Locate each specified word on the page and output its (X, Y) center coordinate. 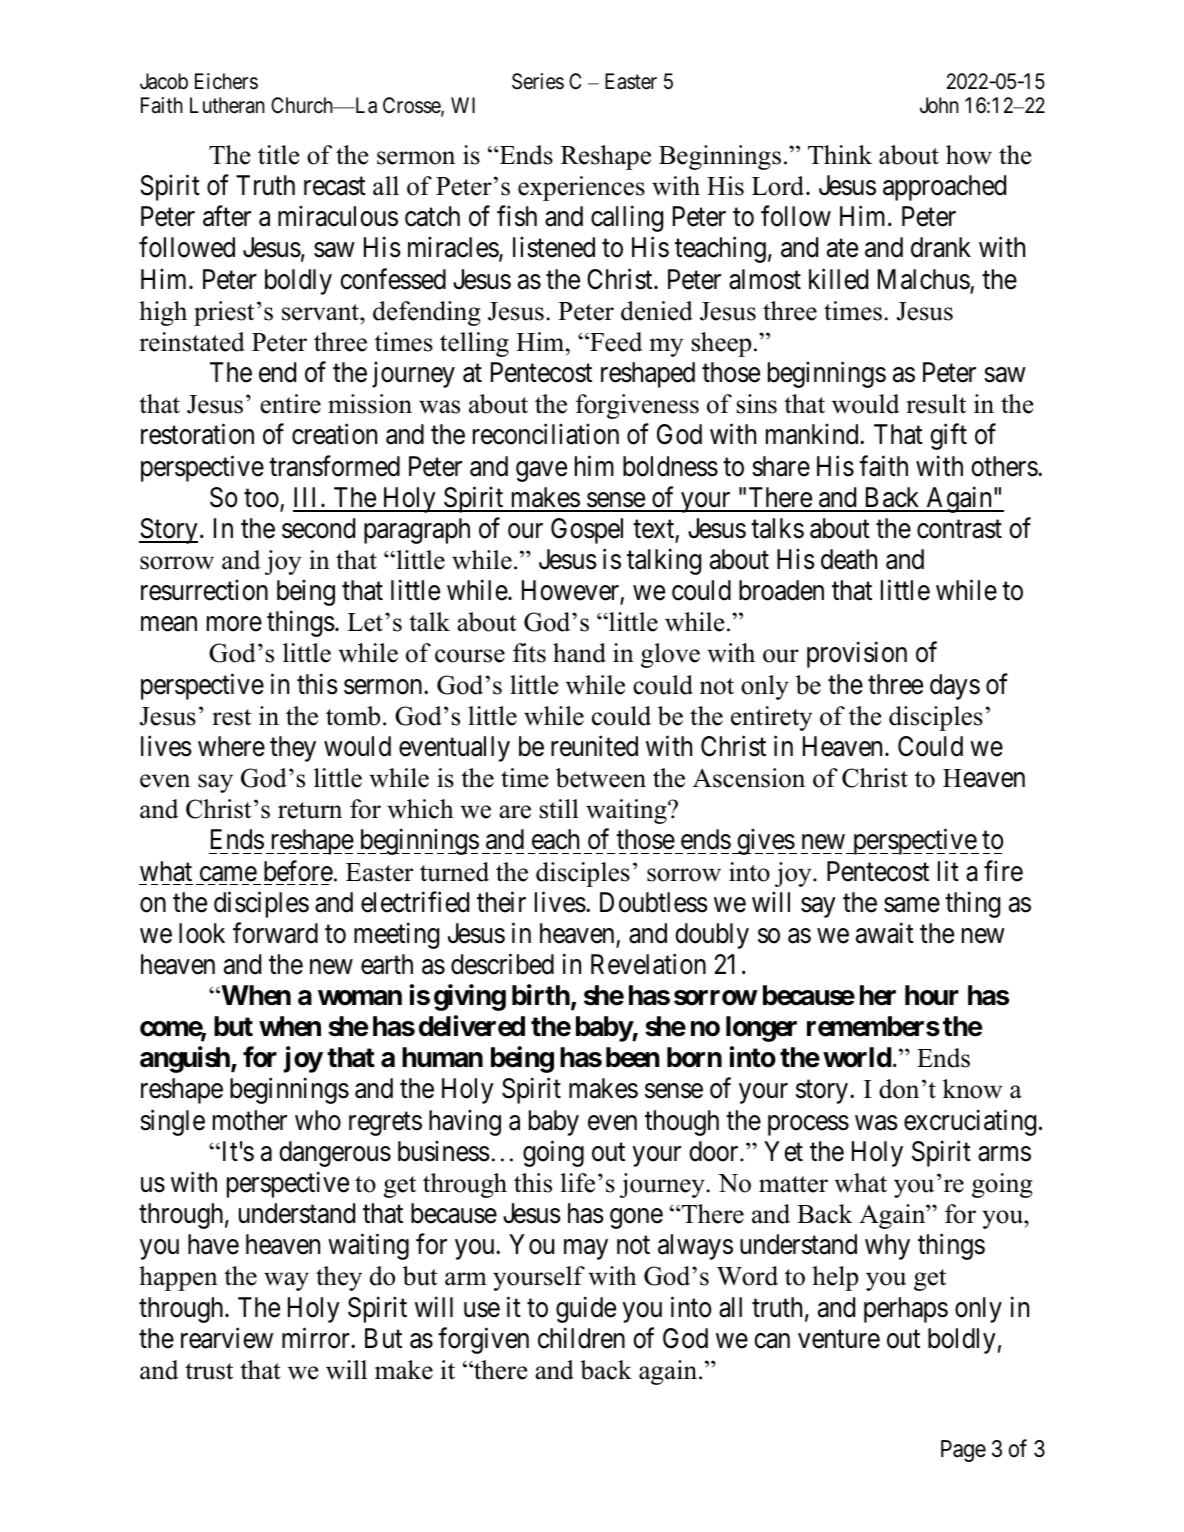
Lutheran (227, 105)
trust (209, 1371)
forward (275, 933)
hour (932, 995)
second (318, 528)
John (939, 105)
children (581, 1338)
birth (541, 995)
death (849, 559)
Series (538, 81)
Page (963, 1451)
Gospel (587, 531)
